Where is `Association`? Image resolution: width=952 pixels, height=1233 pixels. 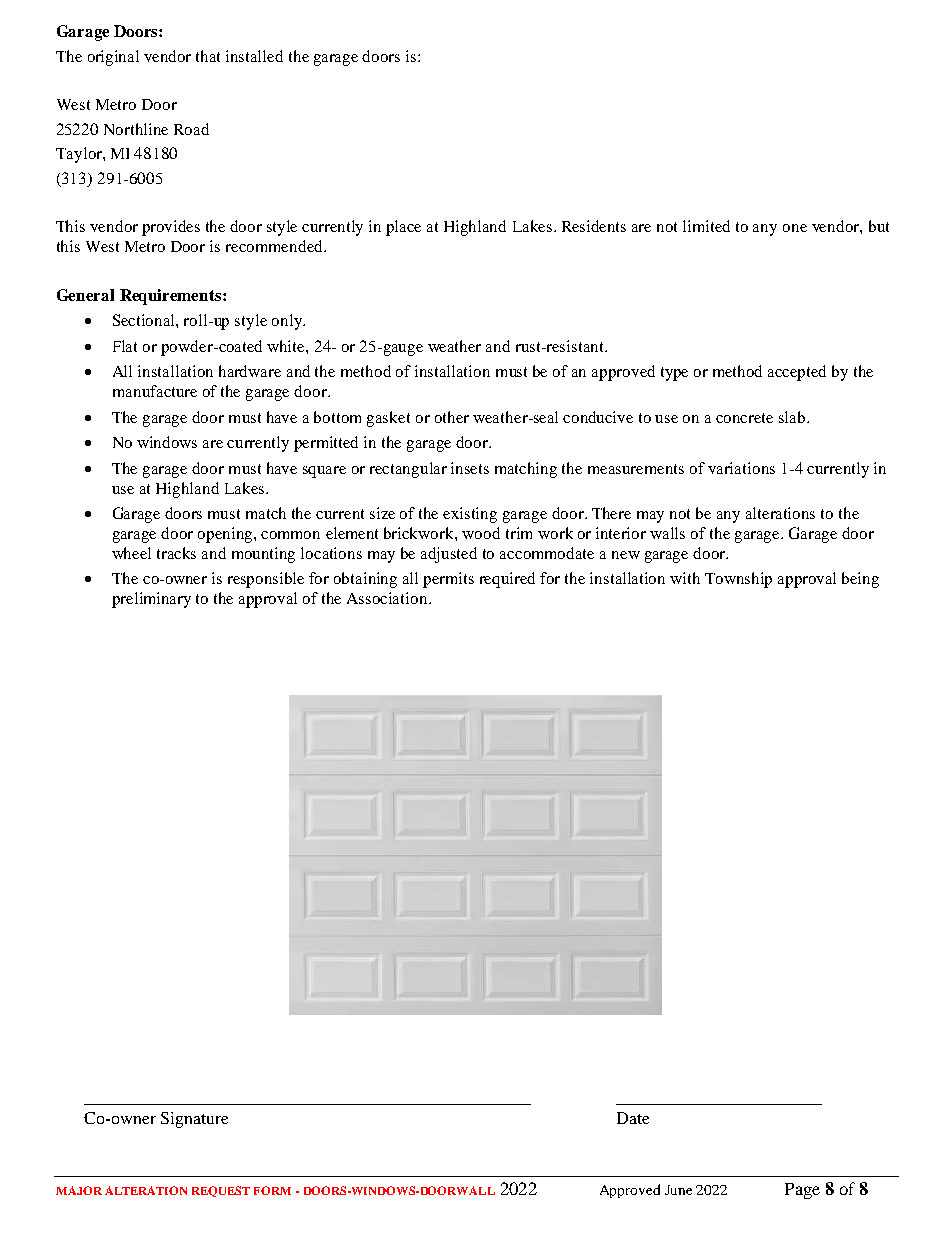 Association is located at coordinates (388, 598).
